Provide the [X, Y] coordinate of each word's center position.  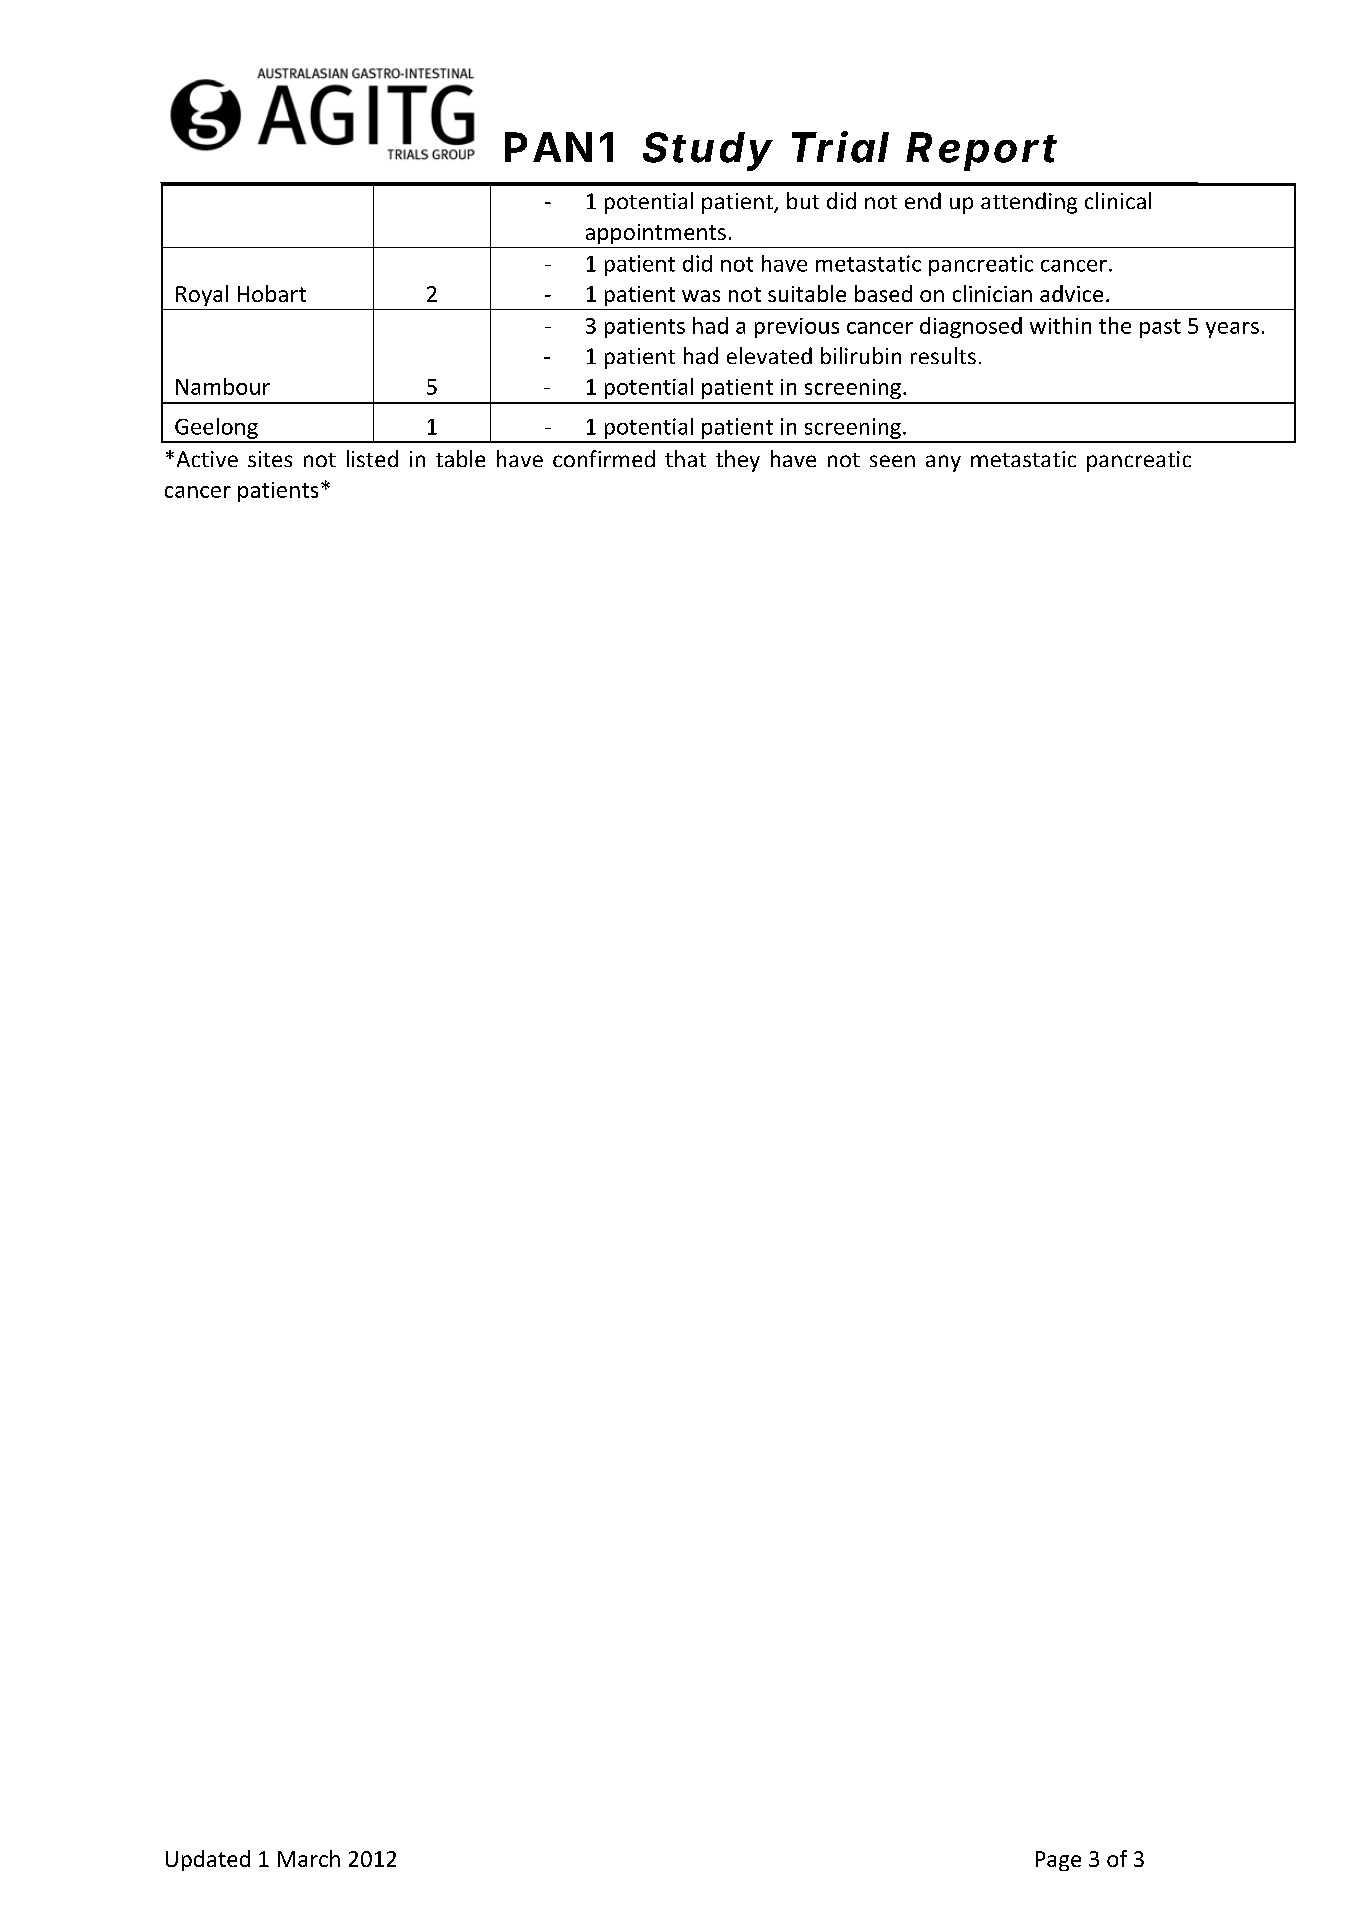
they [738, 461]
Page [1058, 1861]
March [309, 1858]
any [943, 463]
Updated [208, 1860]
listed [372, 458]
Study [706, 151]
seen [892, 461]
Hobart [272, 293]
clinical [1118, 200]
